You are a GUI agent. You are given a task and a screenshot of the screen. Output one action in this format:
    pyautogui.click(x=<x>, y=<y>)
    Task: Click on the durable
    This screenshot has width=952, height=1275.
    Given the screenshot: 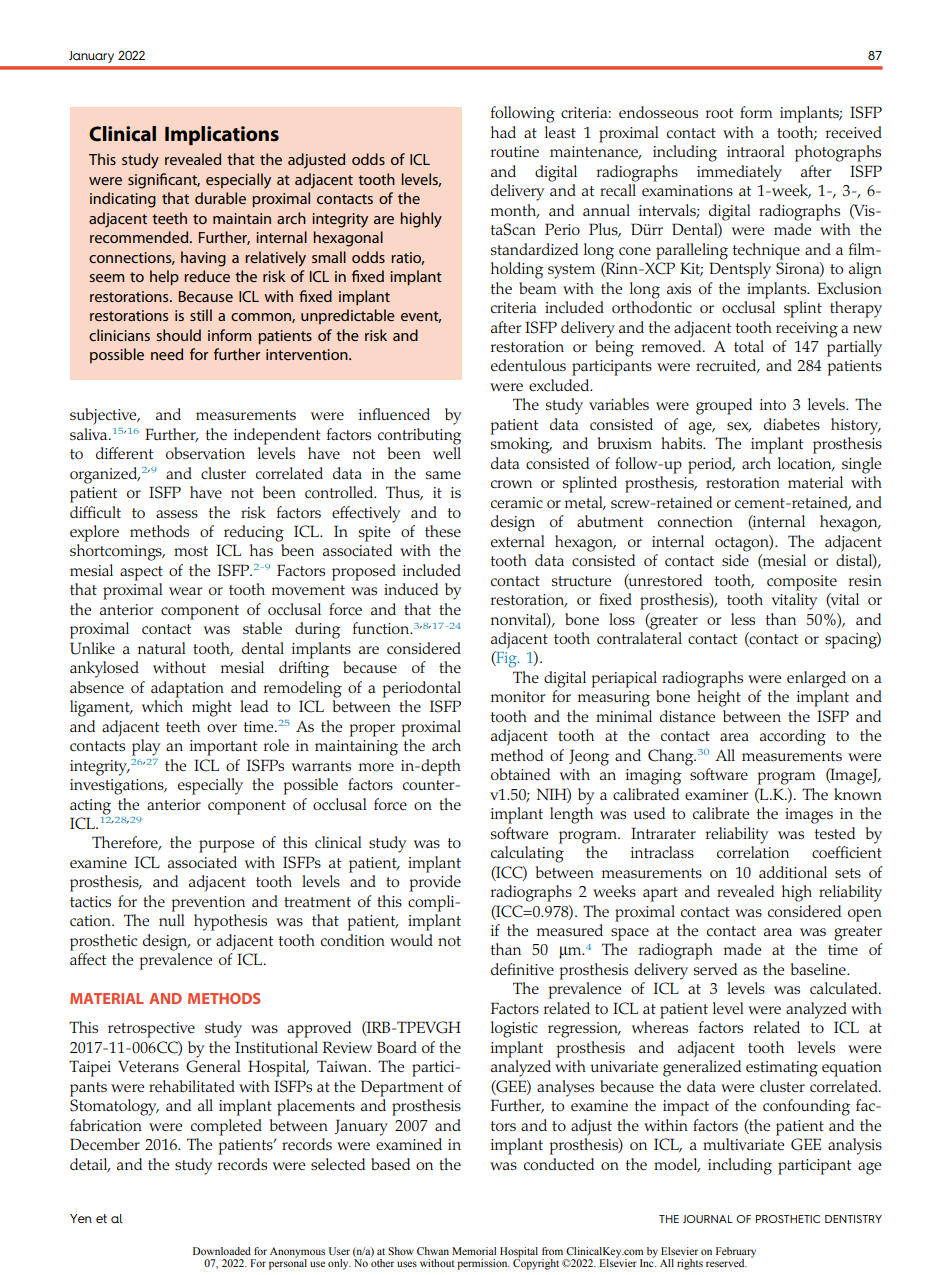 What is the action you would take?
    pyautogui.click(x=220, y=198)
